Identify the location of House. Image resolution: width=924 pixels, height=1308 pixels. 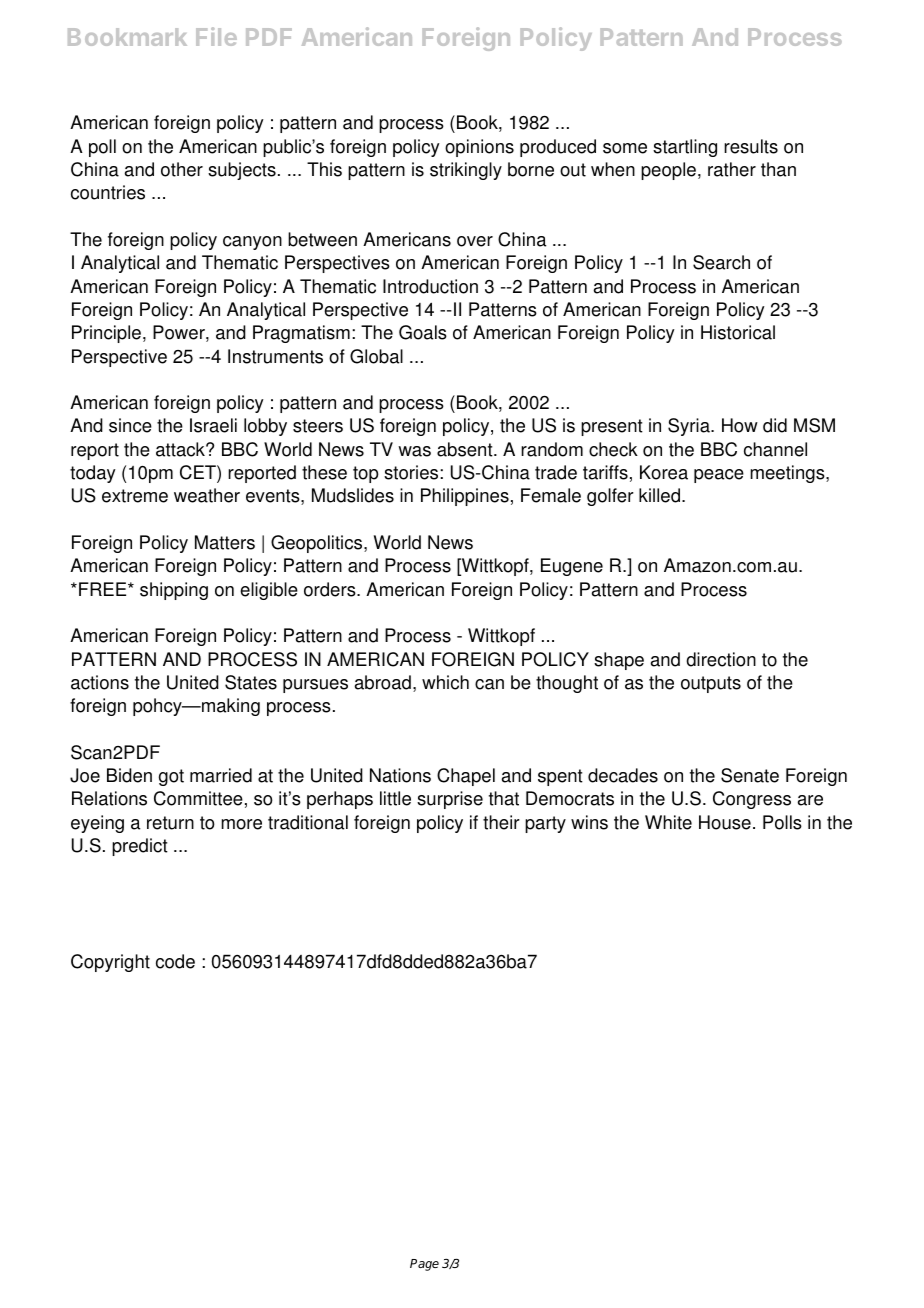
(725, 822).
